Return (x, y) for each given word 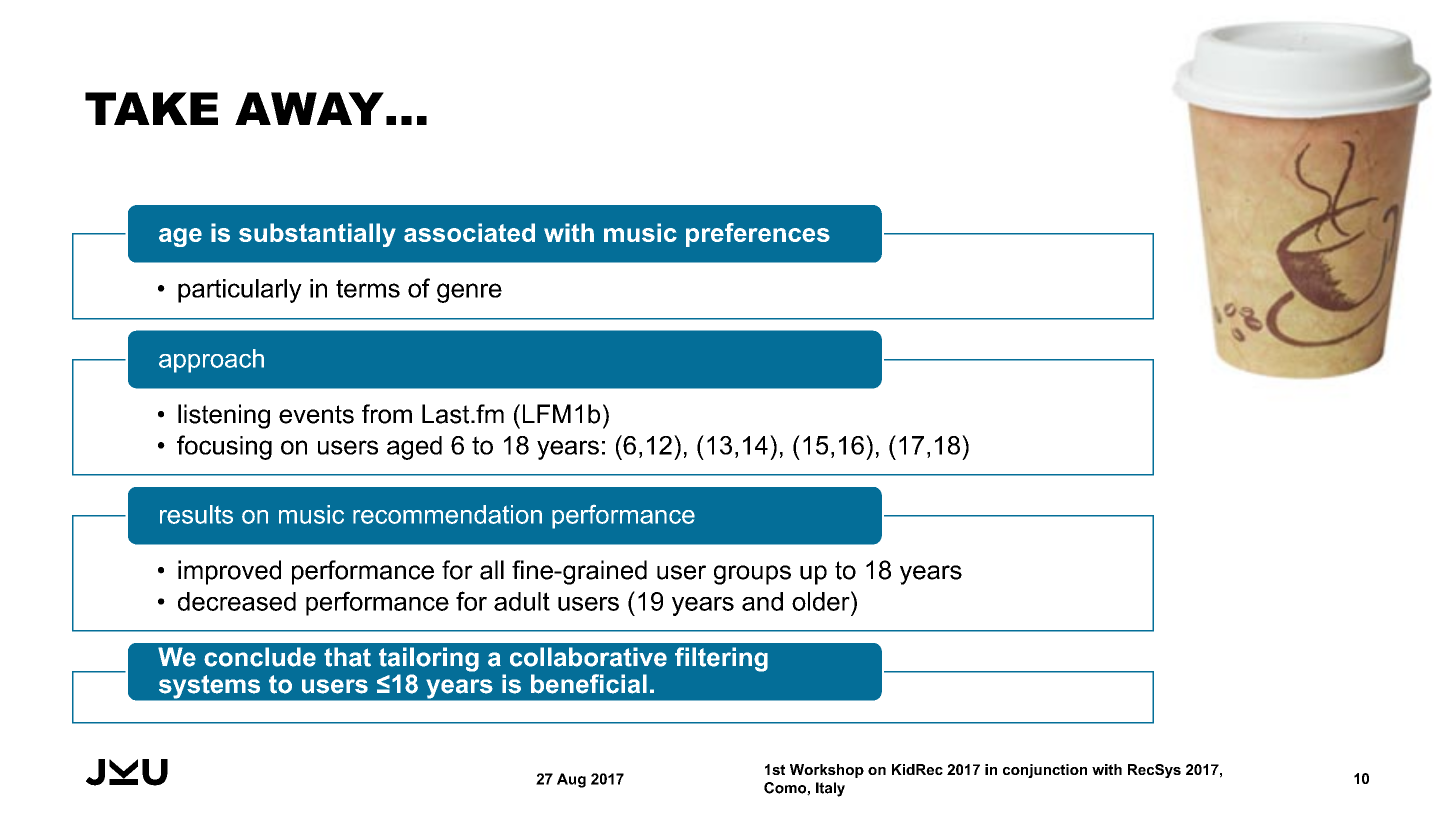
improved (229, 572)
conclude (260, 657)
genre (469, 293)
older (822, 601)
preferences (758, 235)
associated (469, 232)
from (387, 414)
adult (522, 601)
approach (211, 361)
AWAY (309, 108)
